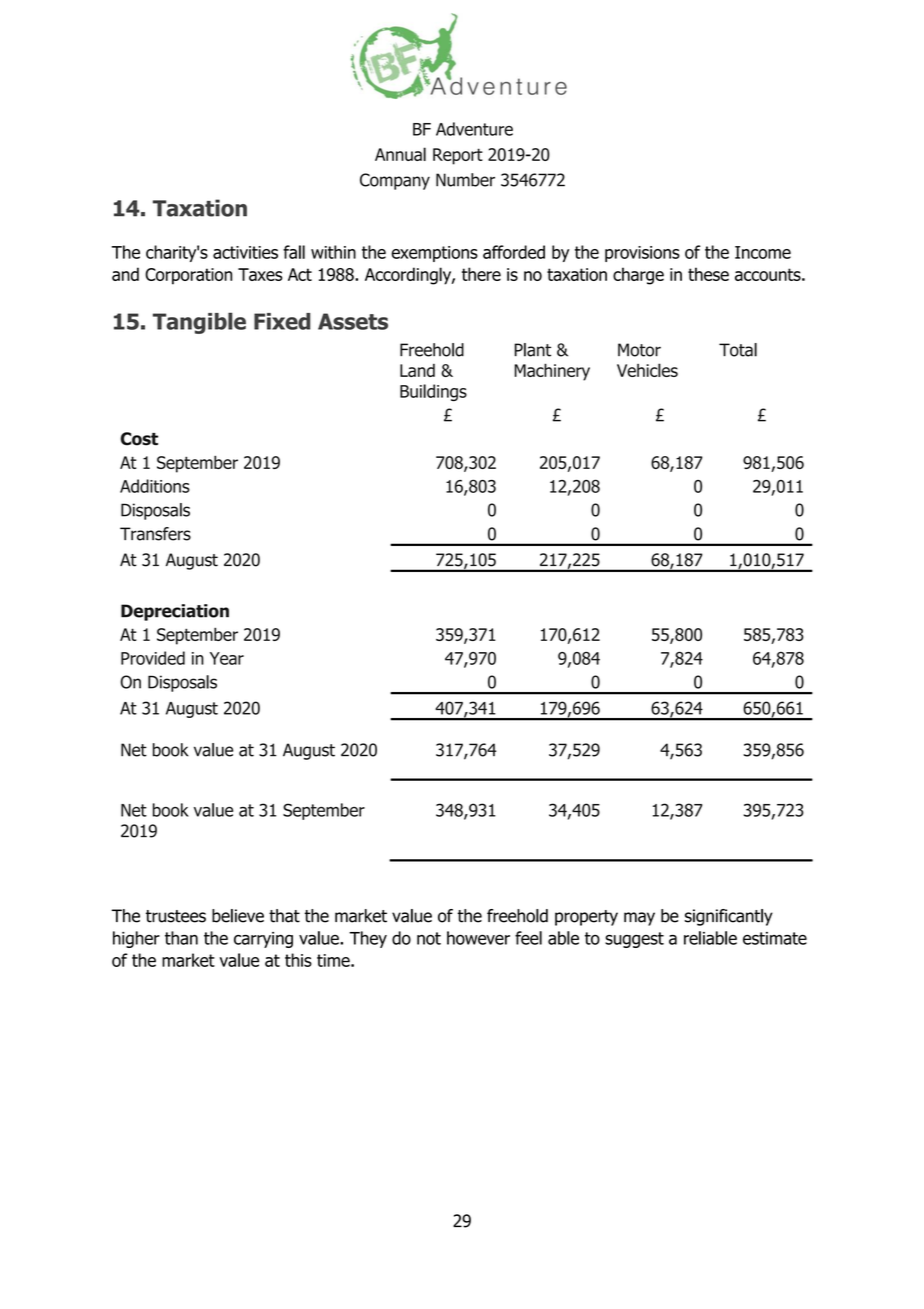  I want to click on than, so click(181, 938).
